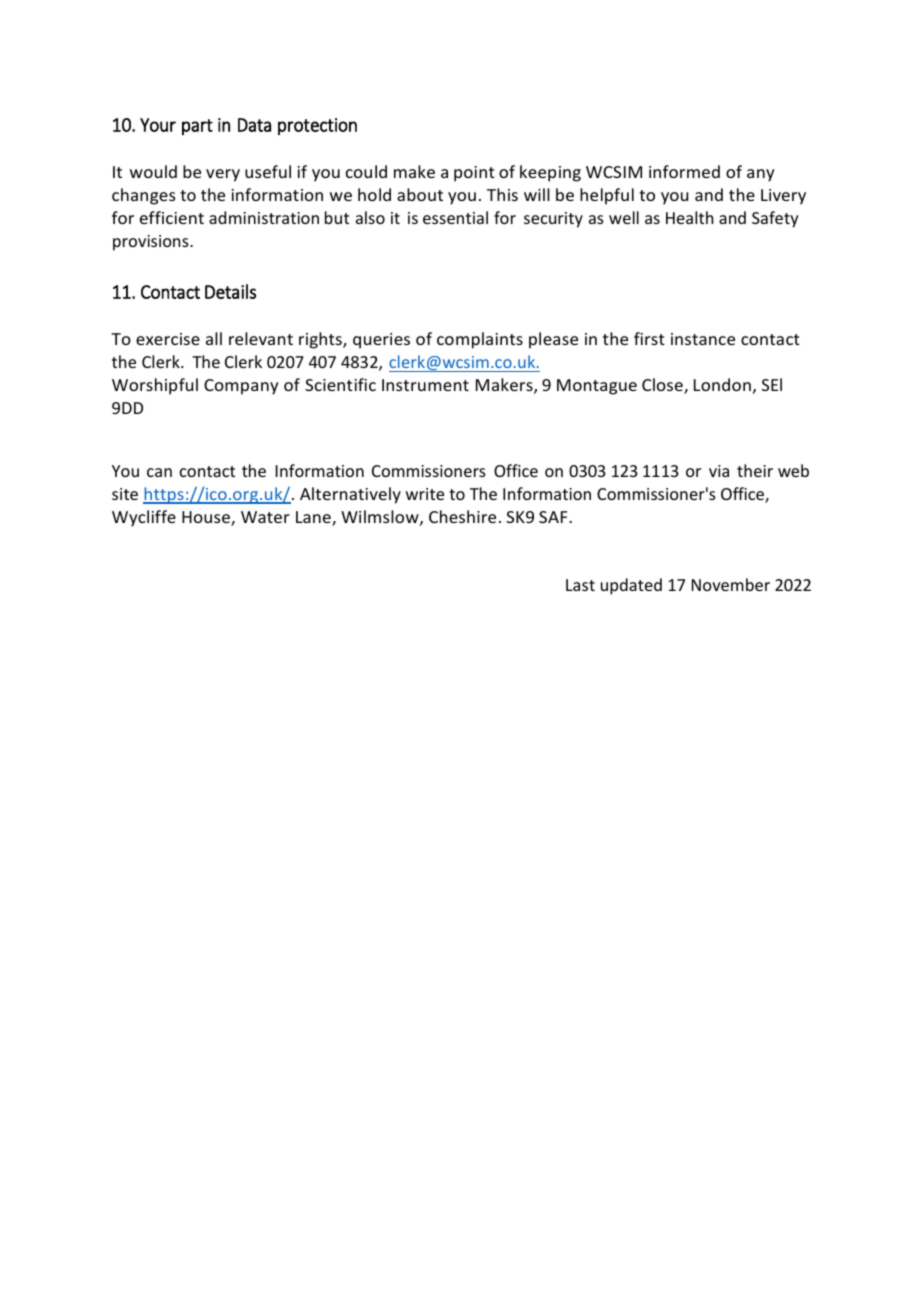 The image size is (924, 1307). I want to click on November, so click(731, 584).
